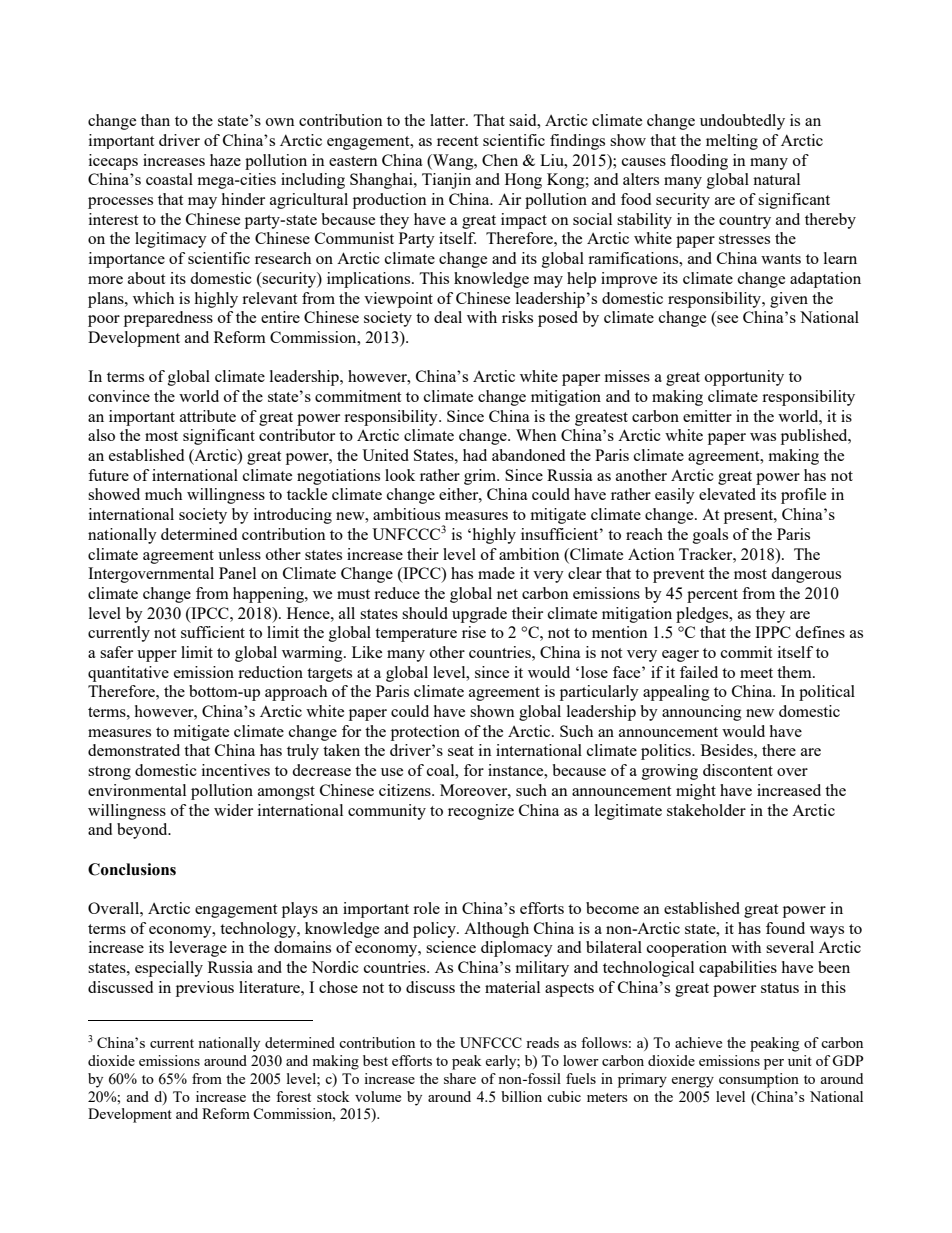  What do you see at coordinates (237, 573) in the page?
I see `Panel` at bounding box center [237, 573].
